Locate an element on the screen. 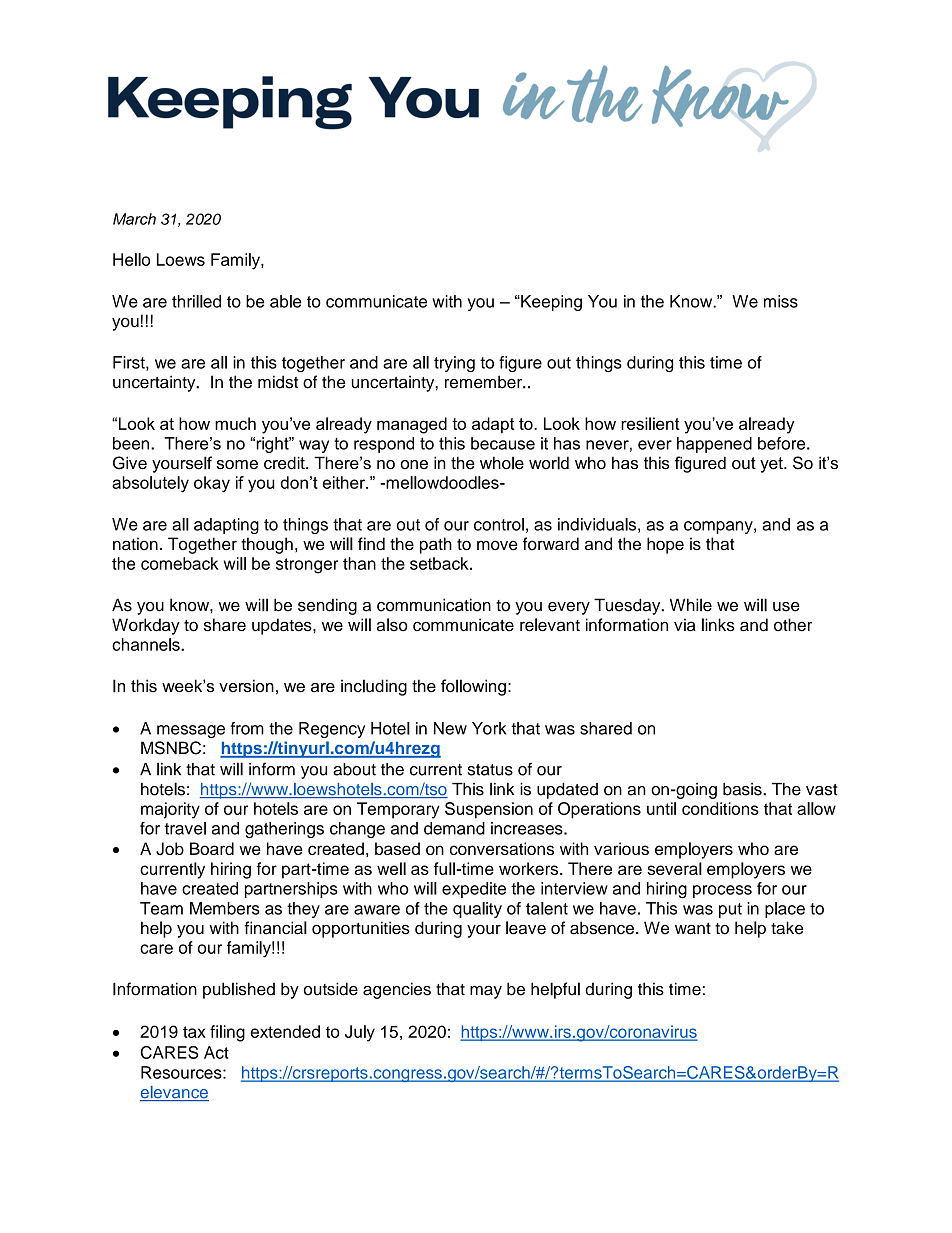 This screenshot has height=1233, width=952. via is located at coordinates (685, 625).
